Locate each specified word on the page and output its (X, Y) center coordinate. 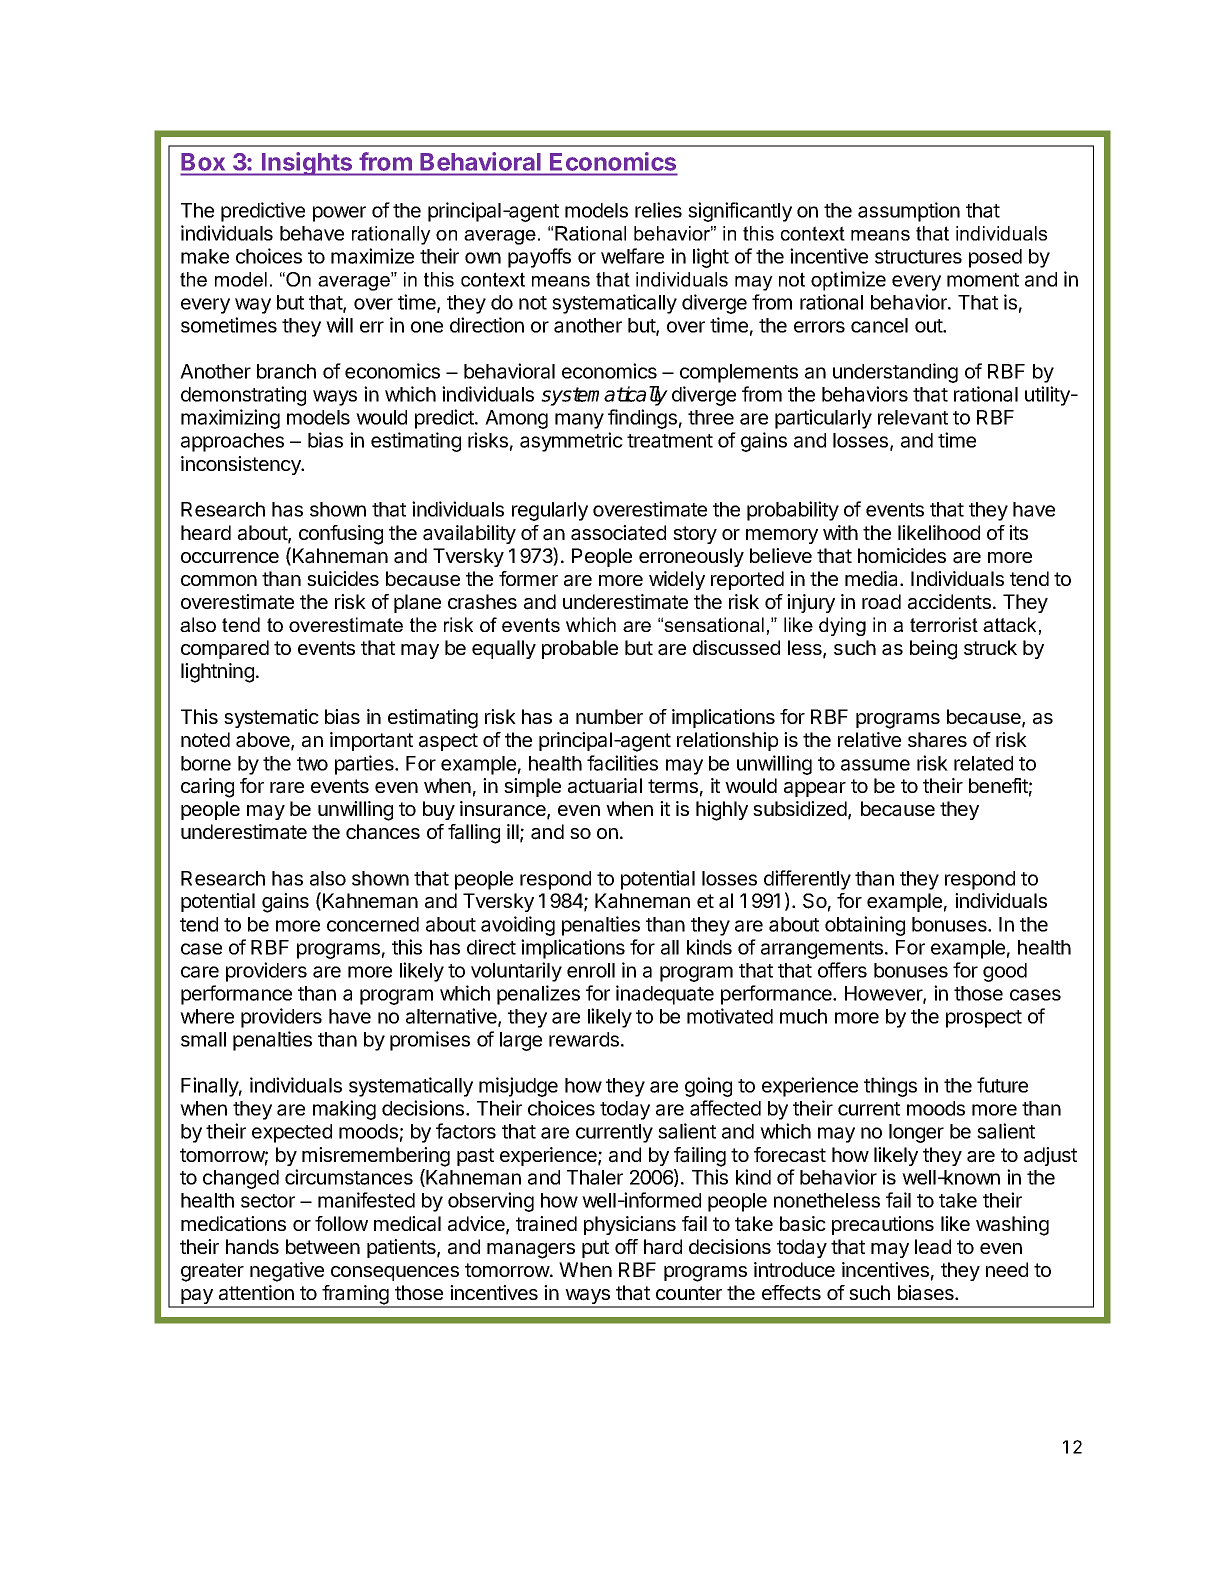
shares (937, 740)
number (609, 716)
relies (658, 210)
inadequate (665, 995)
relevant (913, 417)
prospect (984, 1019)
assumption (909, 212)
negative (287, 1272)
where (207, 1016)
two (312, 764)
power (339, 214)
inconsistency (242, 465)
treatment (670, 441)
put (595, 1249)
